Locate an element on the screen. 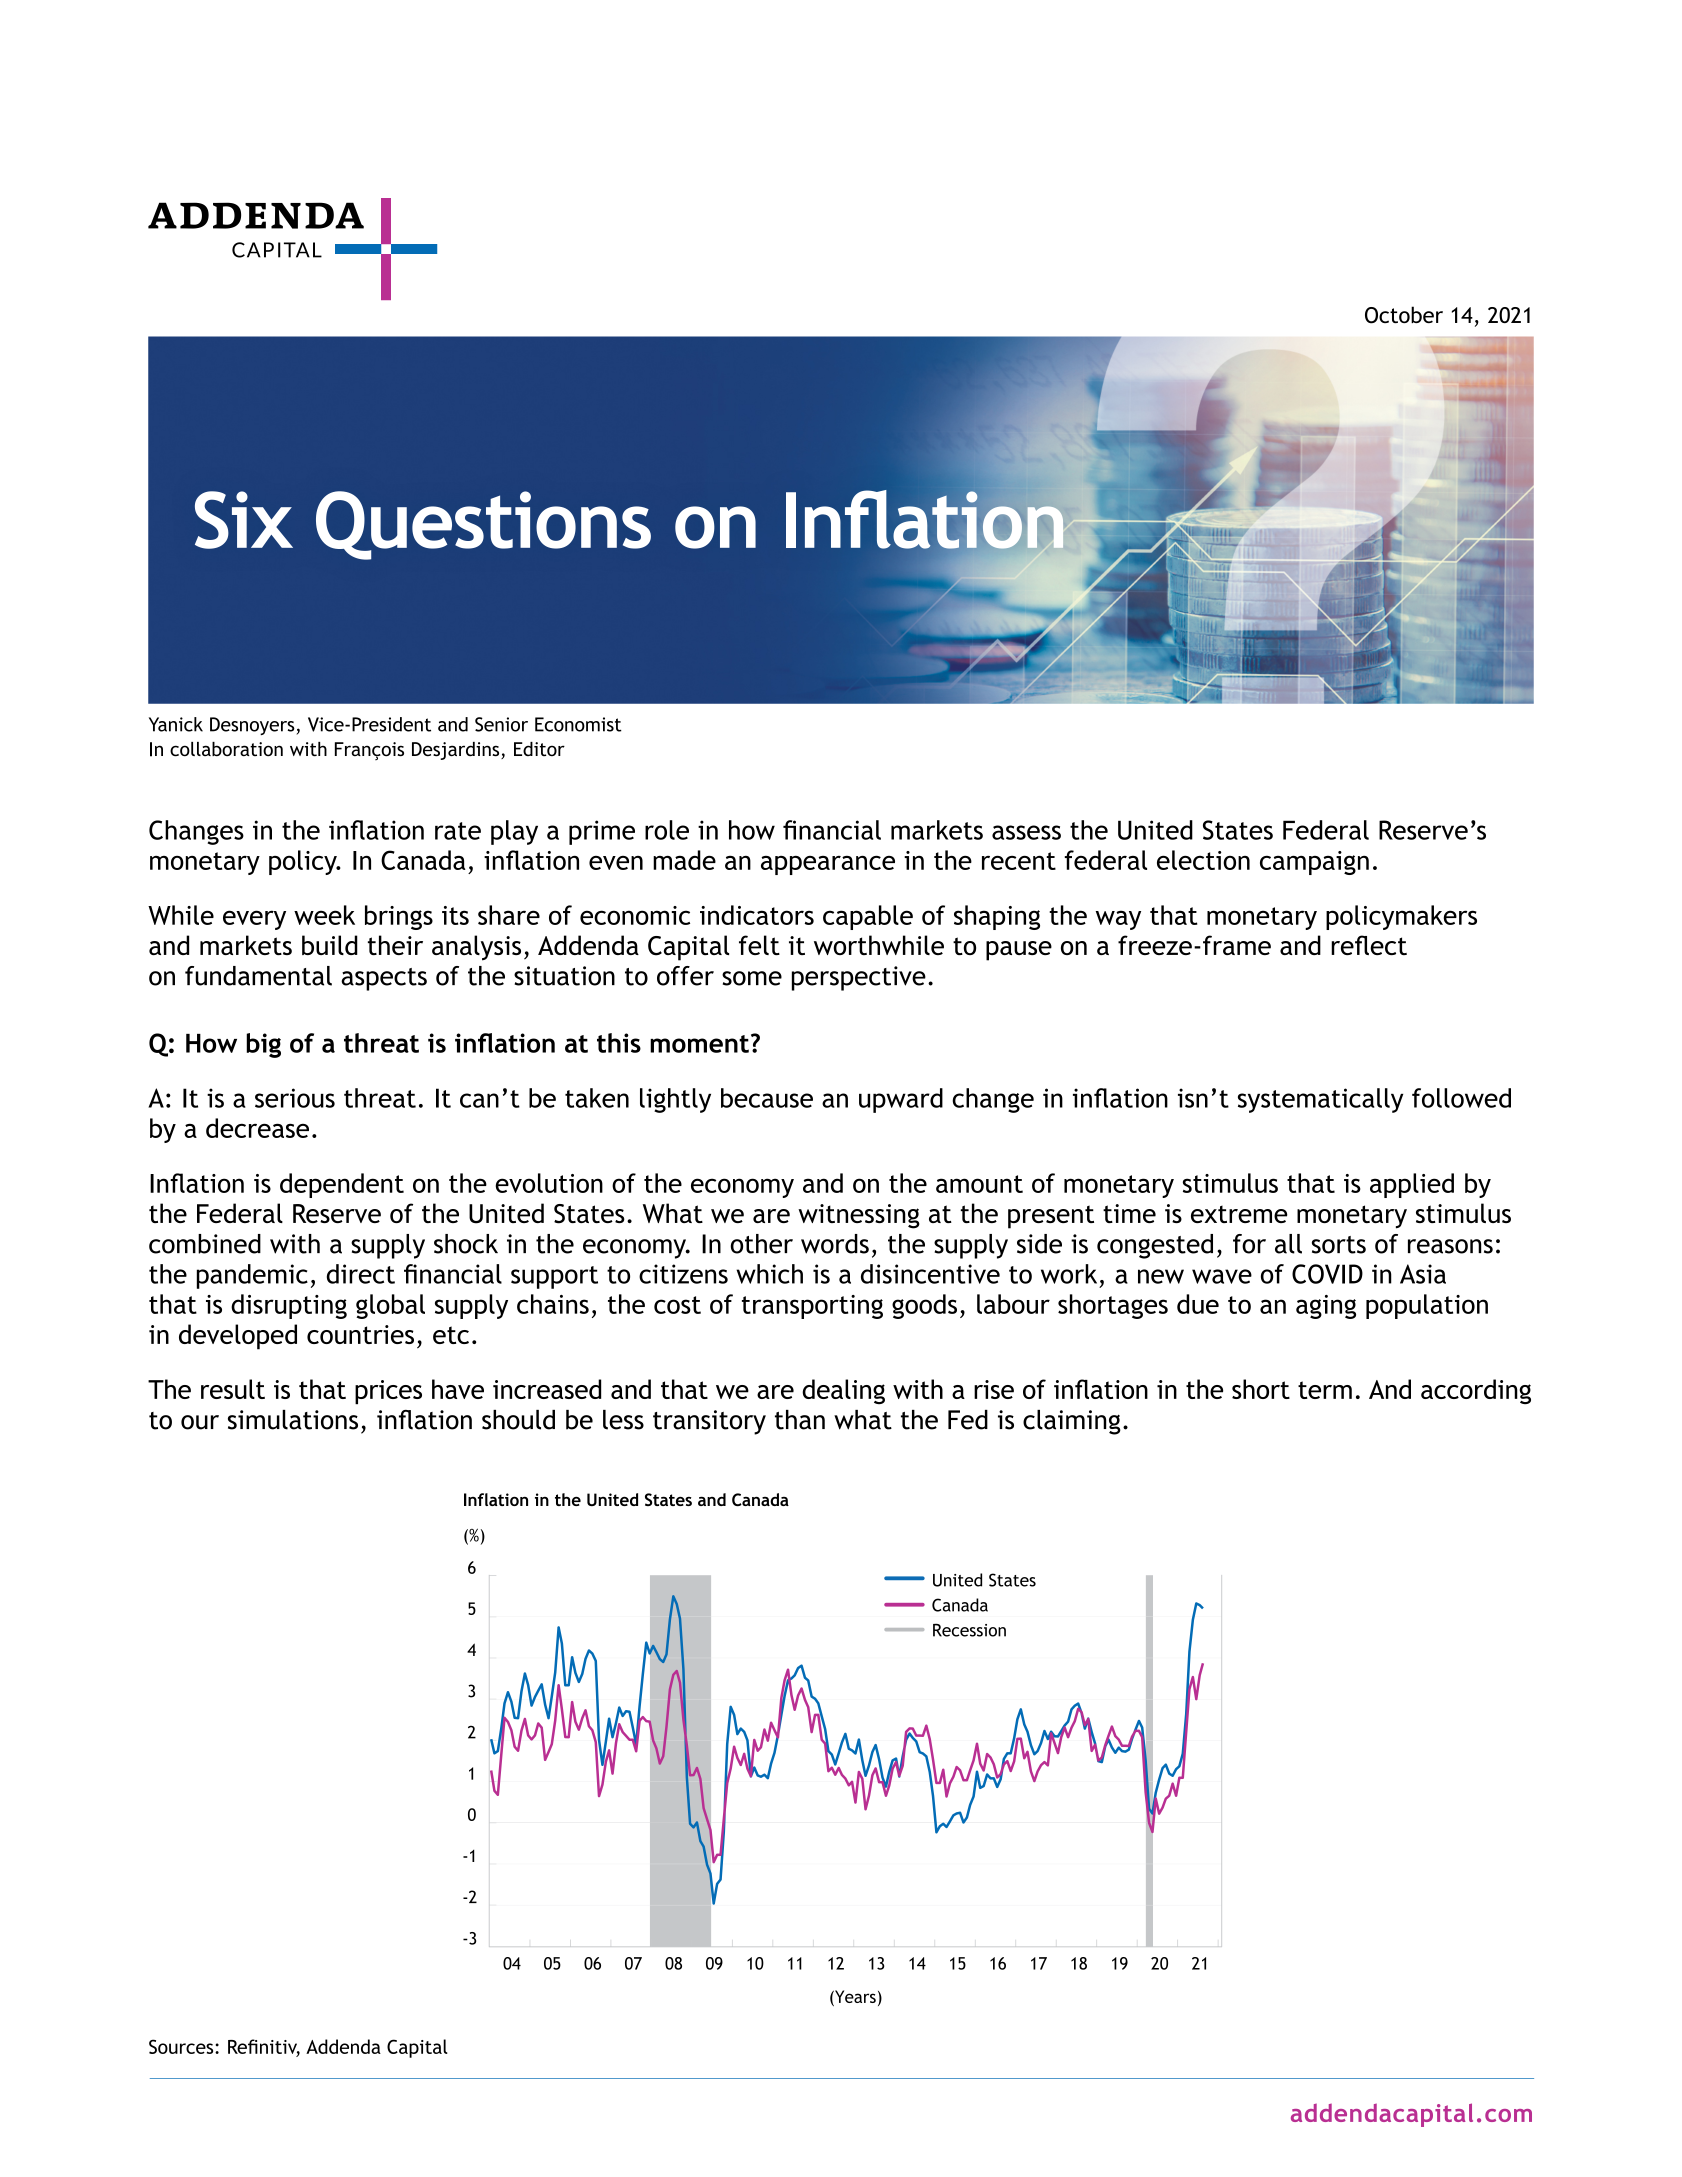 The height and width of the screenshot is (2177, 1682). Sources is located at coordinates (182, 2046).
